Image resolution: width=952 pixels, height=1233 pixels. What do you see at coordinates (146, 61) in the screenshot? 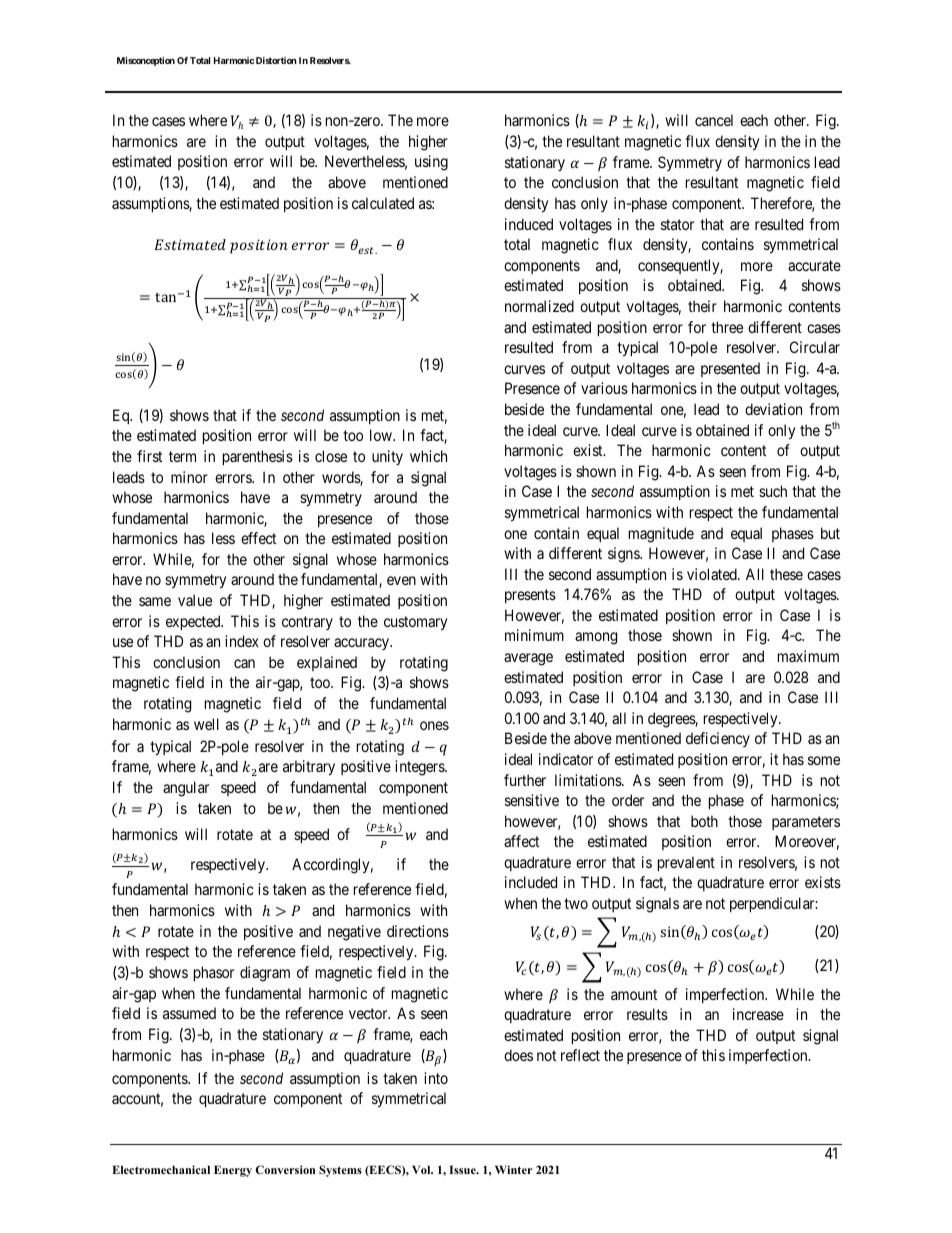
I see `Misconception` at bounding box center [146, 61].
